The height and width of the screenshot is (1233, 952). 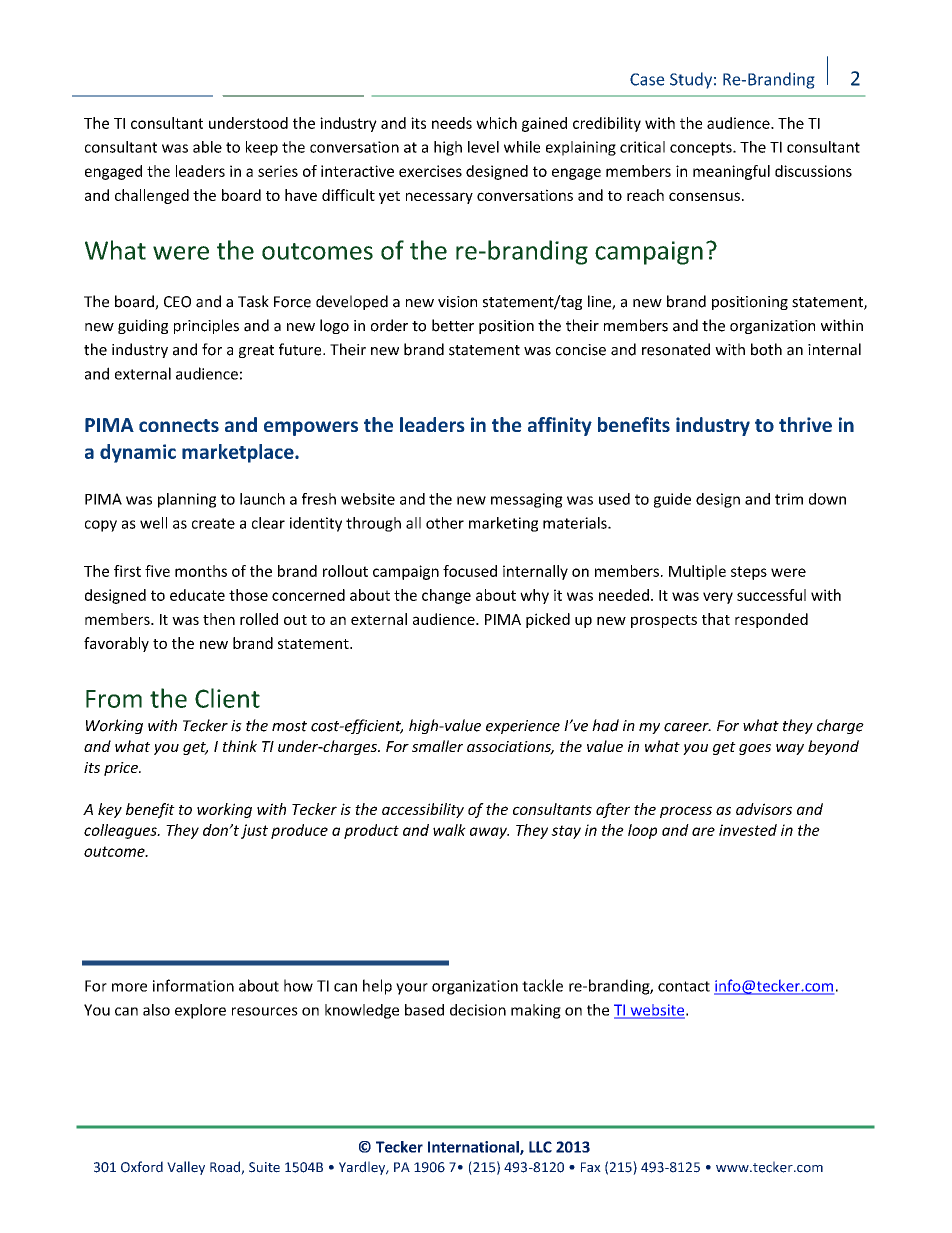 What do you see at coordinates (186, 1168) in the screenshot?
I see `Valley` at bounding box center [186, 1168].
